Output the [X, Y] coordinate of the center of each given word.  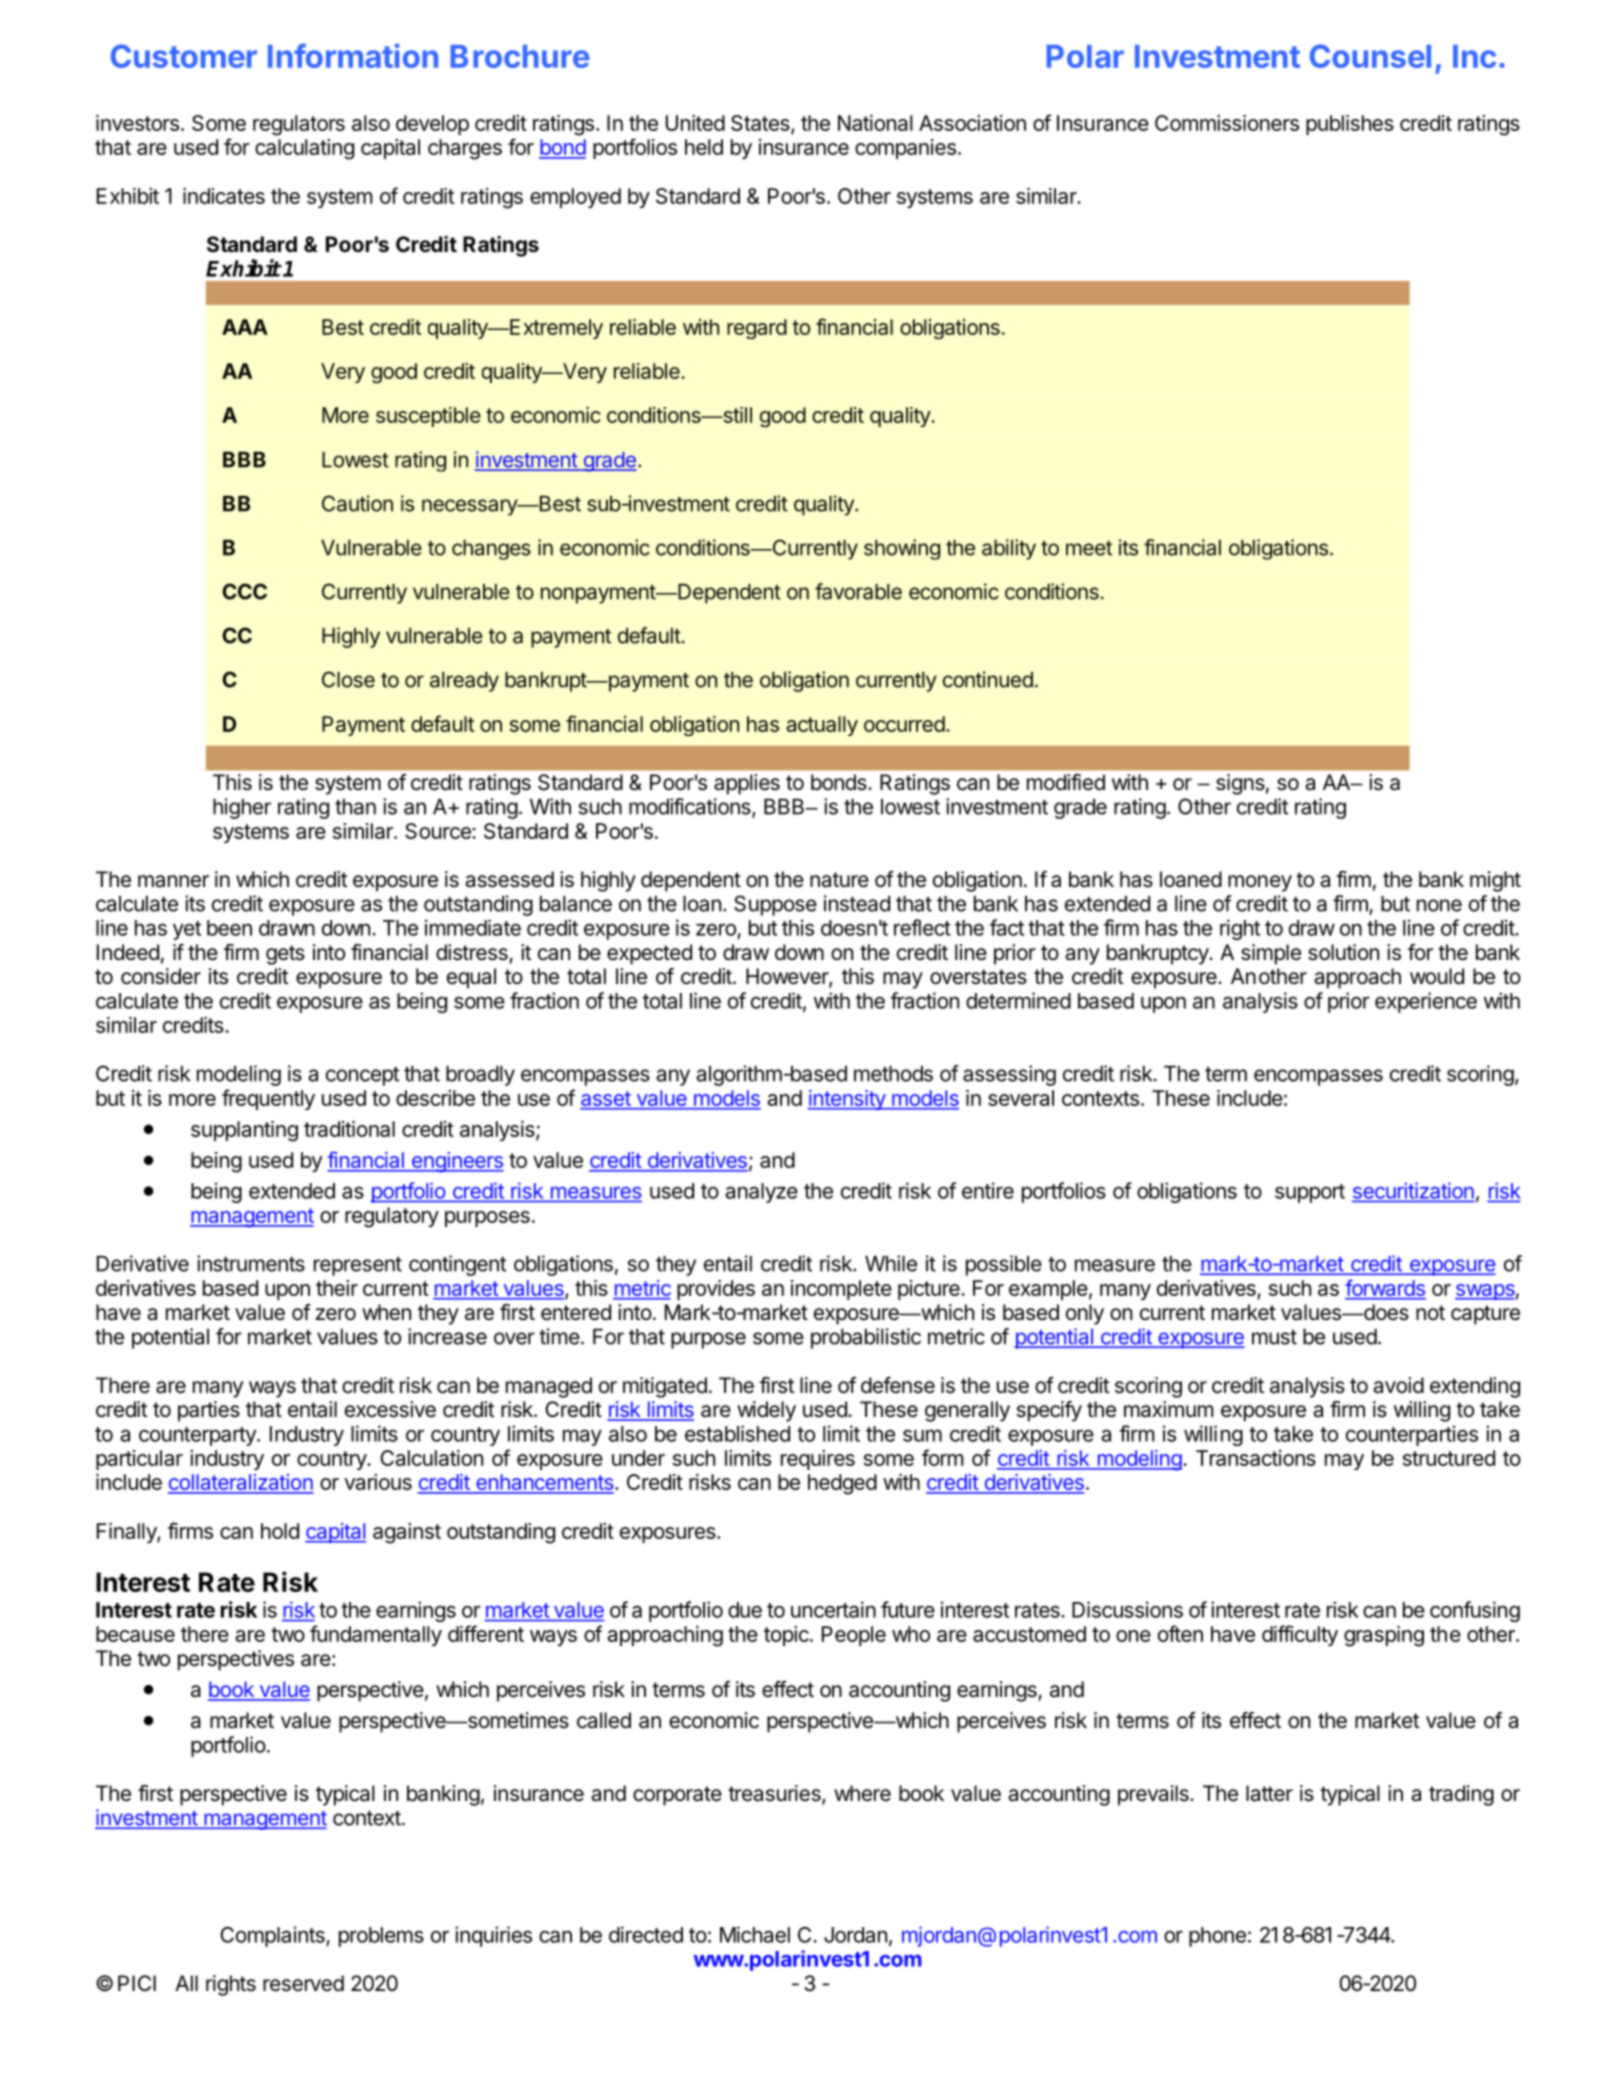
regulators [299, 125]
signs [1240, 784]
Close [348, 679]
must [1274, 1337]
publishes [1350, 125]
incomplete [841, 1290]
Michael [755, 1934]
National [875, 123]
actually [822, 726]
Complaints [273, 1936]
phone [1217, 1937]
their [337, 1288]
